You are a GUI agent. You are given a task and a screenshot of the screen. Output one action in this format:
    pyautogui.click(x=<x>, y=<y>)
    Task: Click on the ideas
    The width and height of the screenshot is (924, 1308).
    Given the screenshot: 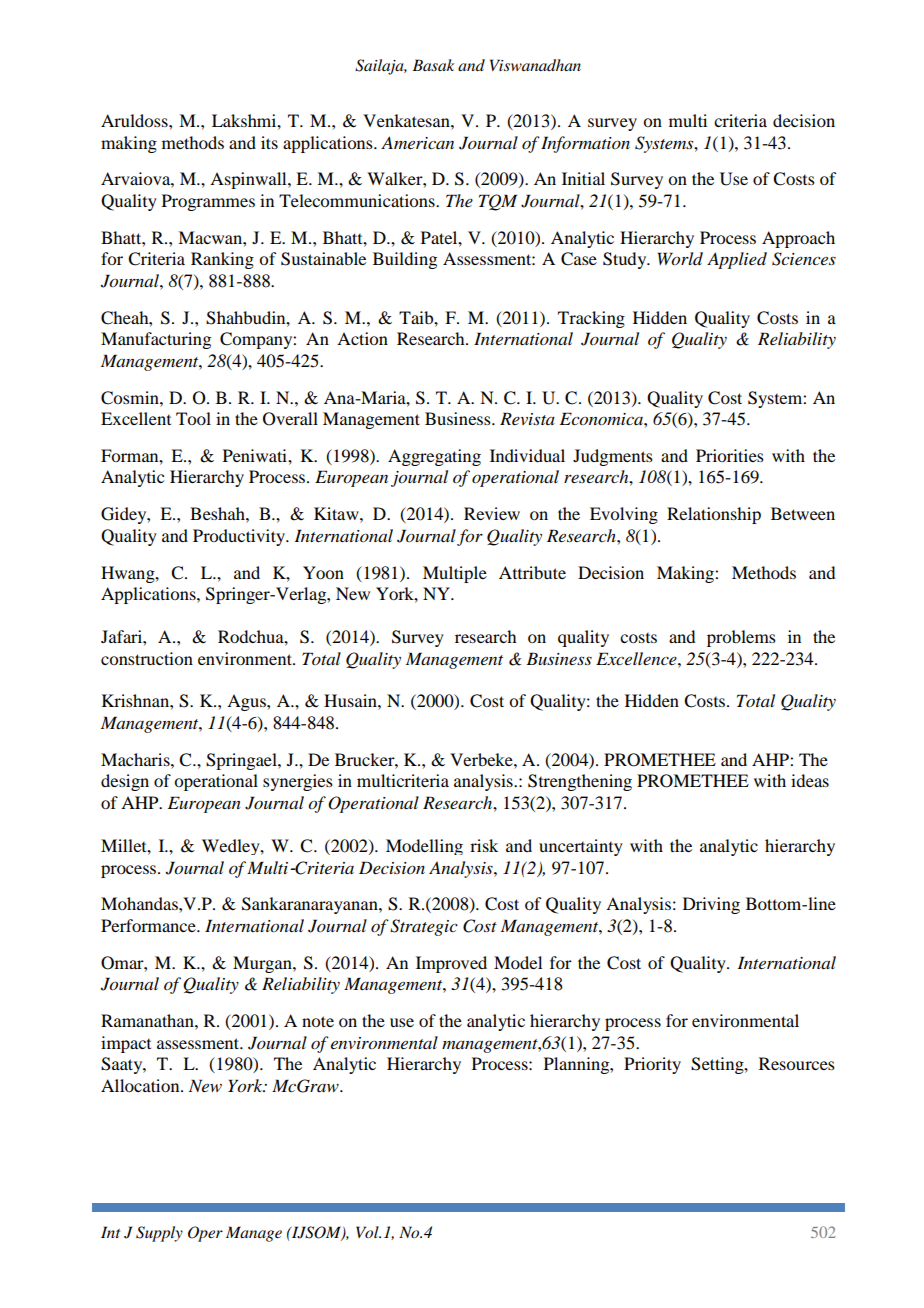 What is the action you would take?
    pyautogui.click(x=810, y=780)
